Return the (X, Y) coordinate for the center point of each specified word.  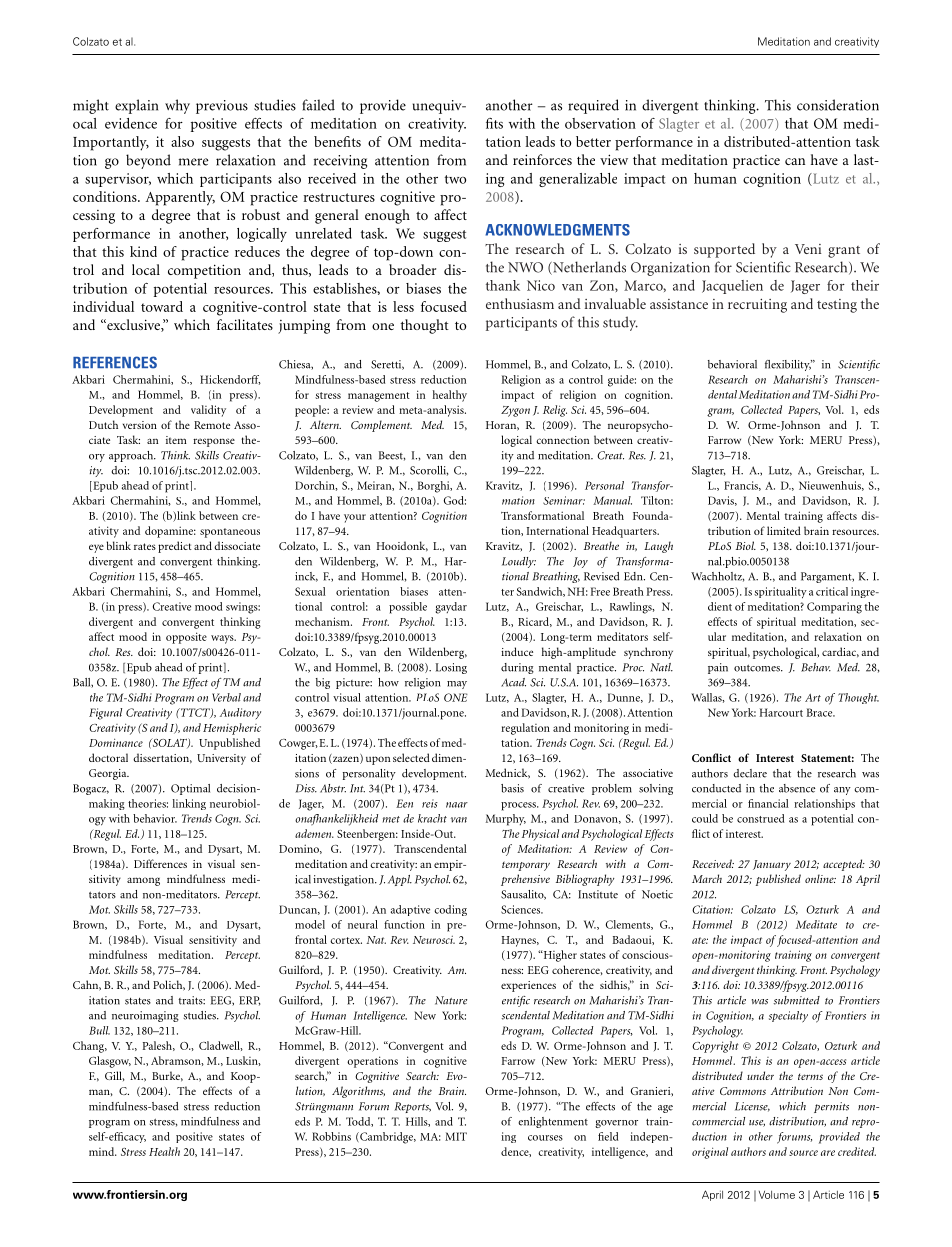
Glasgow (110, 1062)
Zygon (515, 411)
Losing (451, 668)
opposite (186, 638)
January (772, 865)
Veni (808, 249)
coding (450, 910)
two (455, 179)
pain (718, 668)
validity (208, 411)
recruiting (757, 306)
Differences (160, 863)
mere (194, 162)
